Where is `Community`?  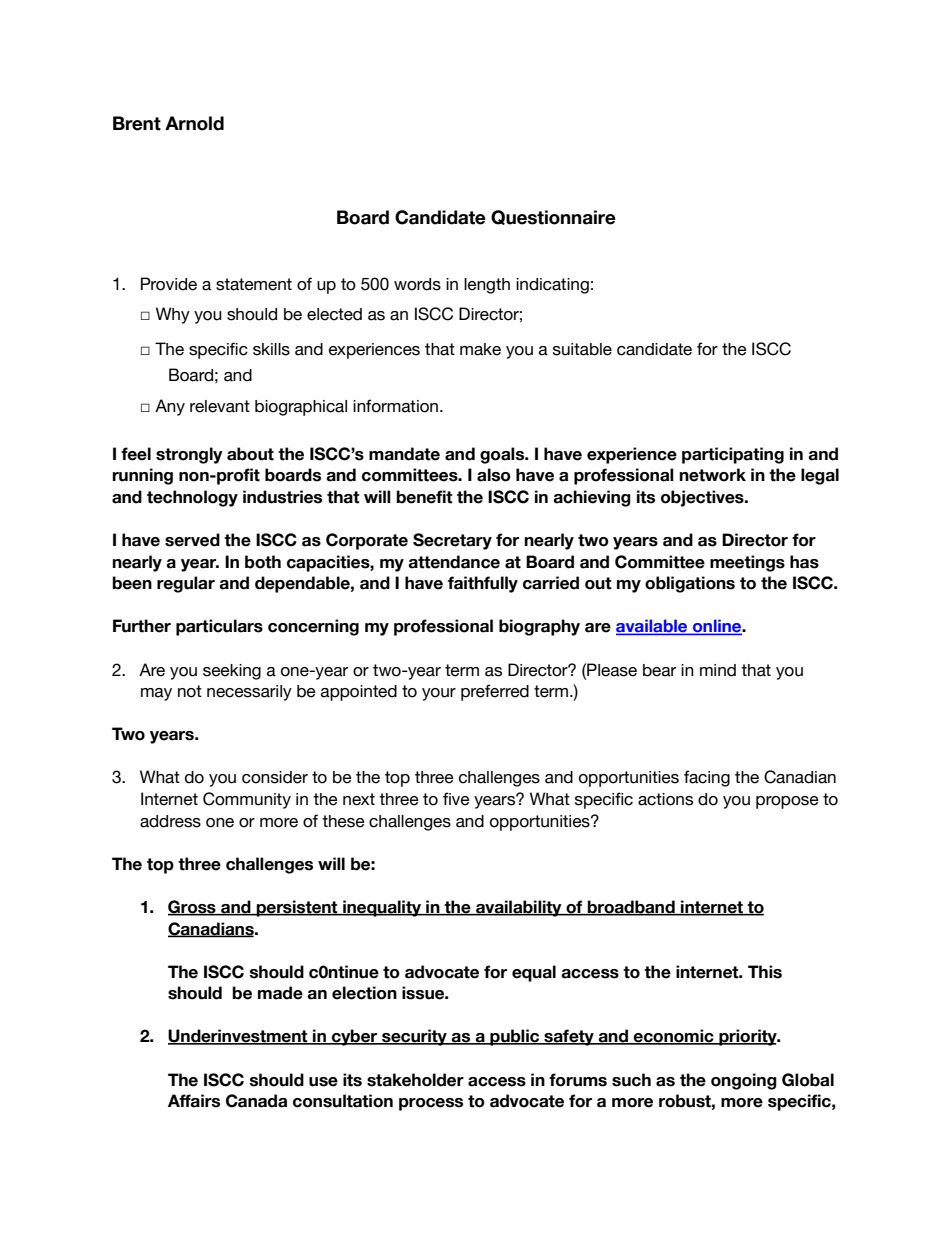
Community is located at coordinates (247, 800).
